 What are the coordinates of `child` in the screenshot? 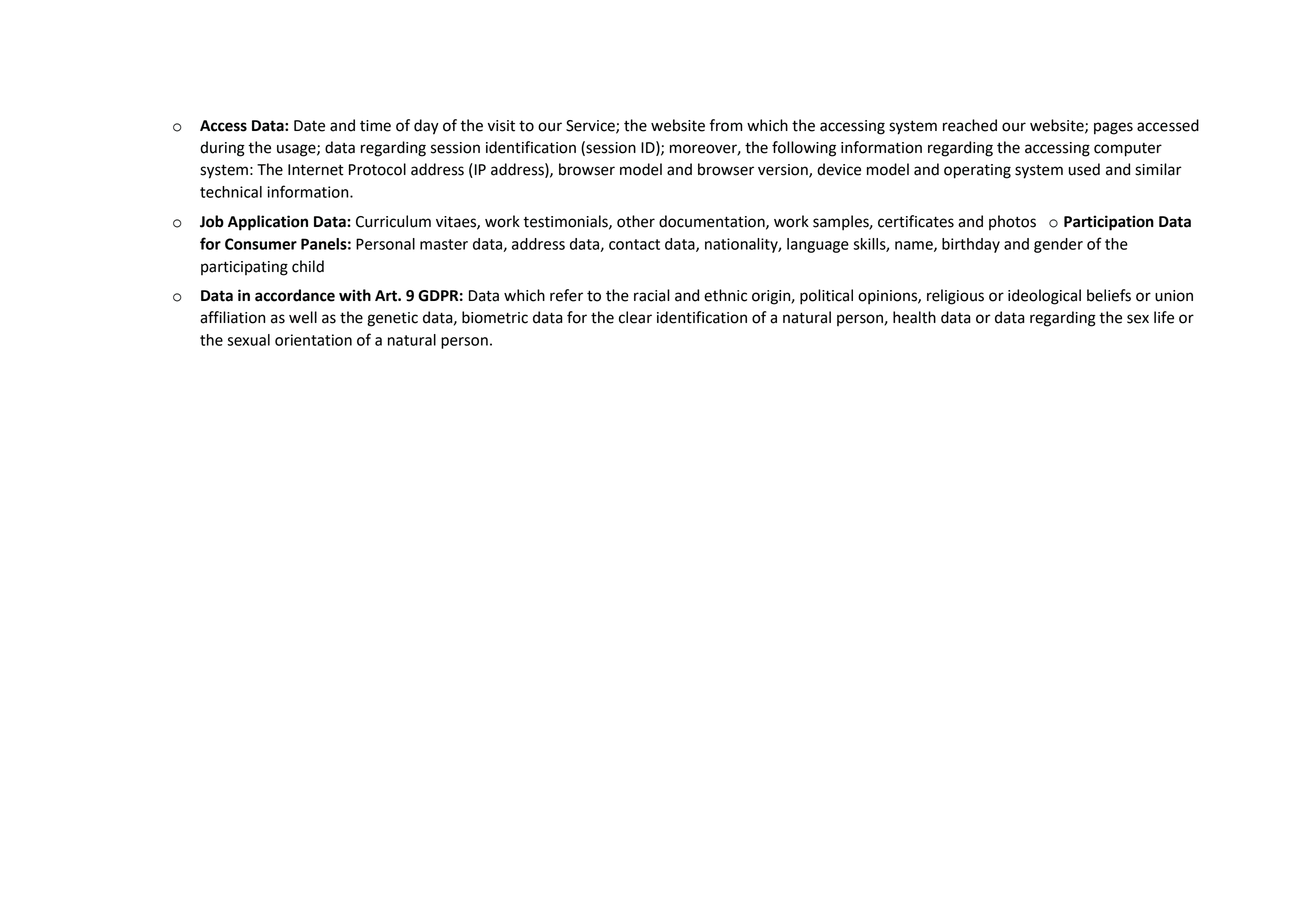 It's located at (308, 266).
